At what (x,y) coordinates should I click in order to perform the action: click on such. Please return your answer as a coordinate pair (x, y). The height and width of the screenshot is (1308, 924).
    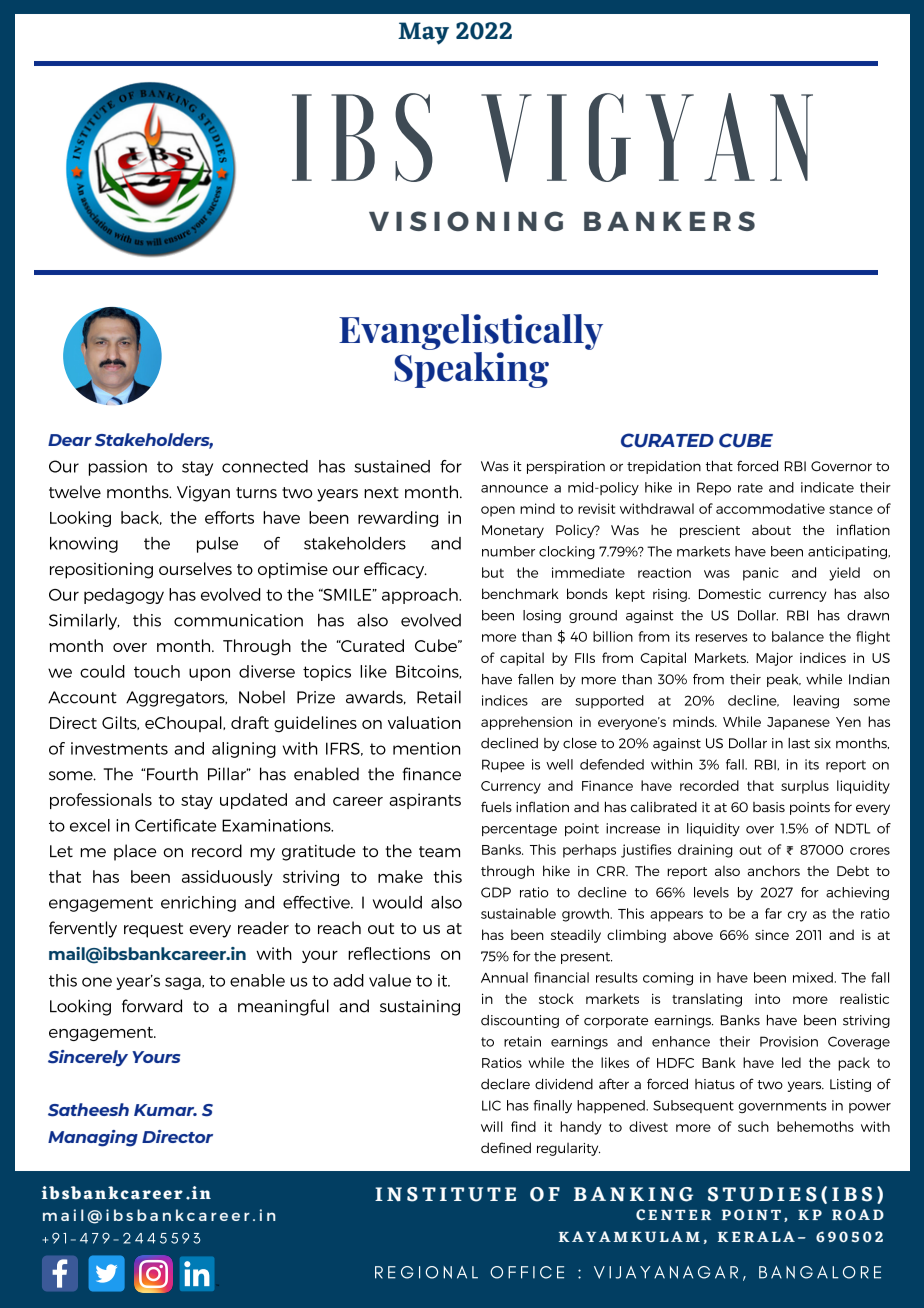
    Looking at the image, I should click on (753, 1126).
